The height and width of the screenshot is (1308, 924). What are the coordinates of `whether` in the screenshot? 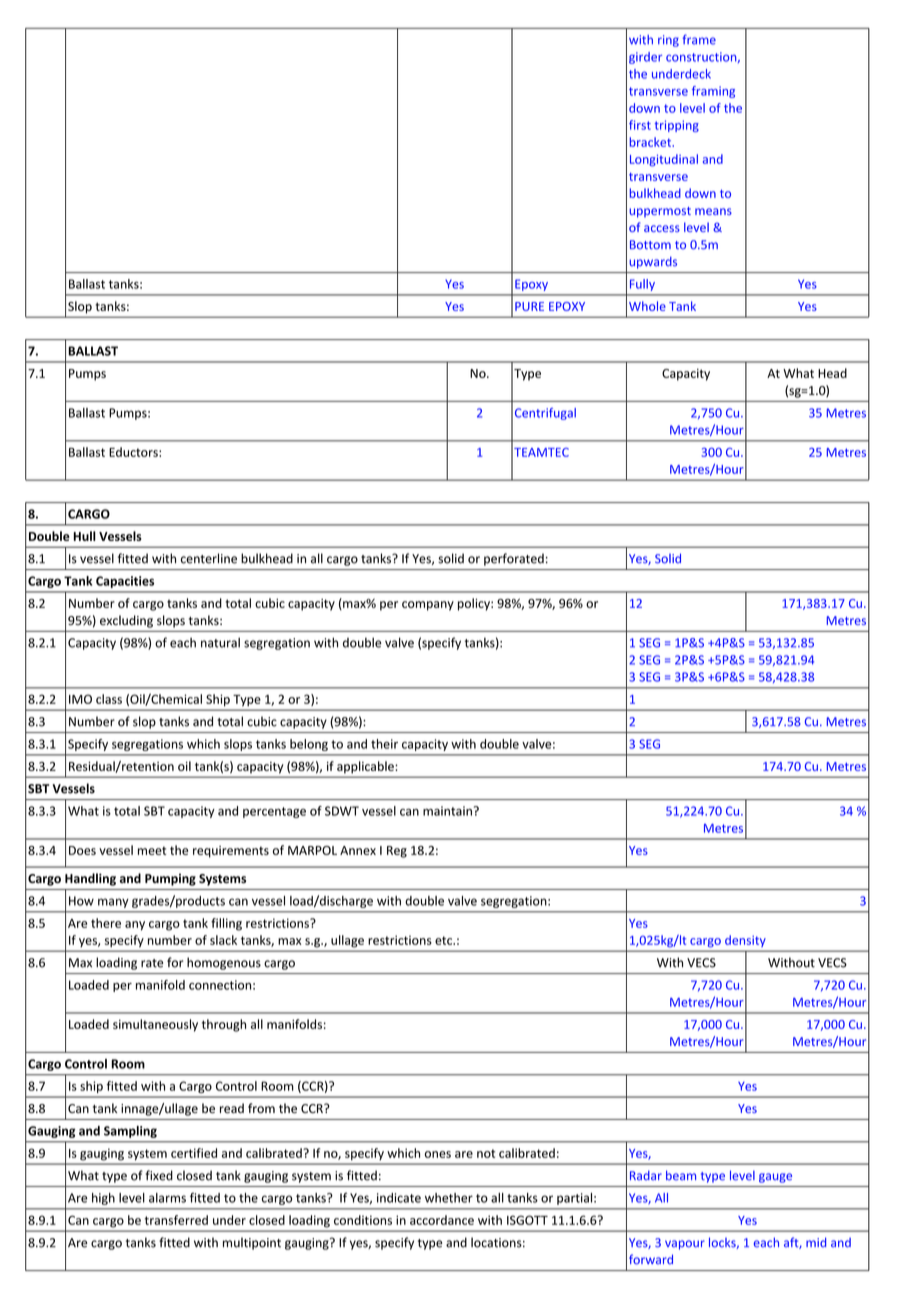 It's located at (449, 1198).
